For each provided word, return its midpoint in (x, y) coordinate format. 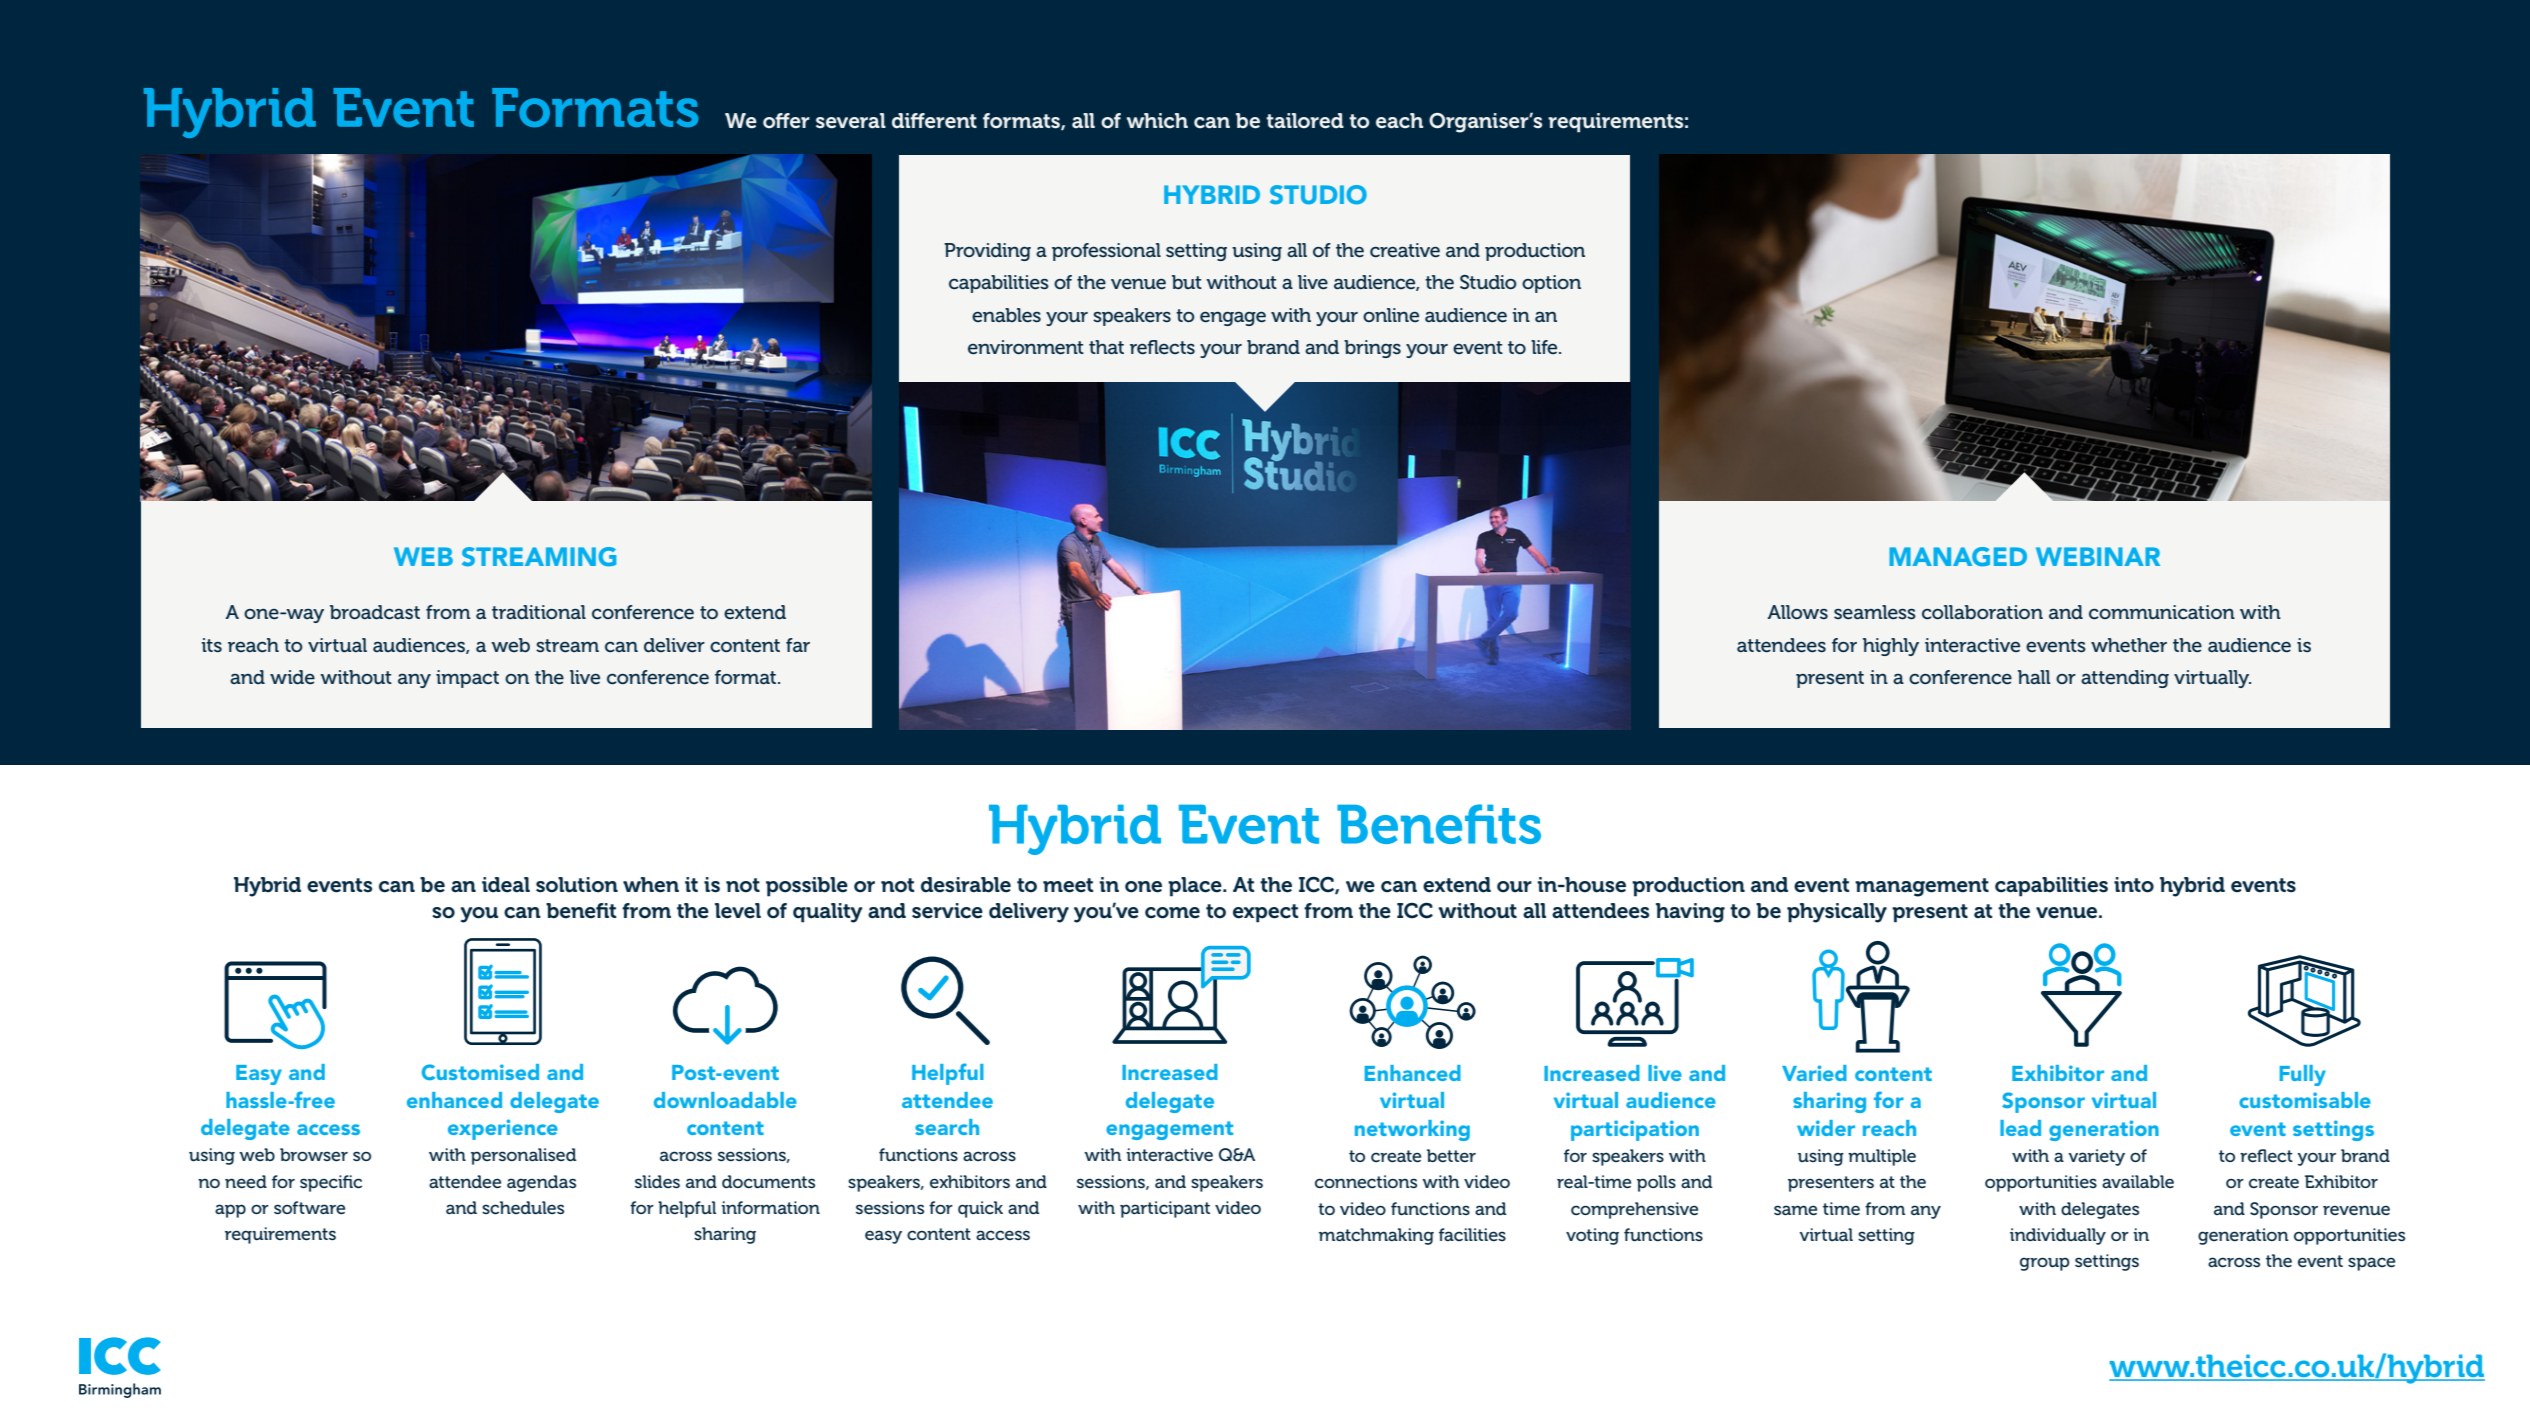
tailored (1305, 121)
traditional (539, 612)
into (2134, 885)
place (1196, 887)
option (1551, 284)
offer (786, 121)
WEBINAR (2098, 556)
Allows (1798, 612)
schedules (523, 1208)
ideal (506, 885)
